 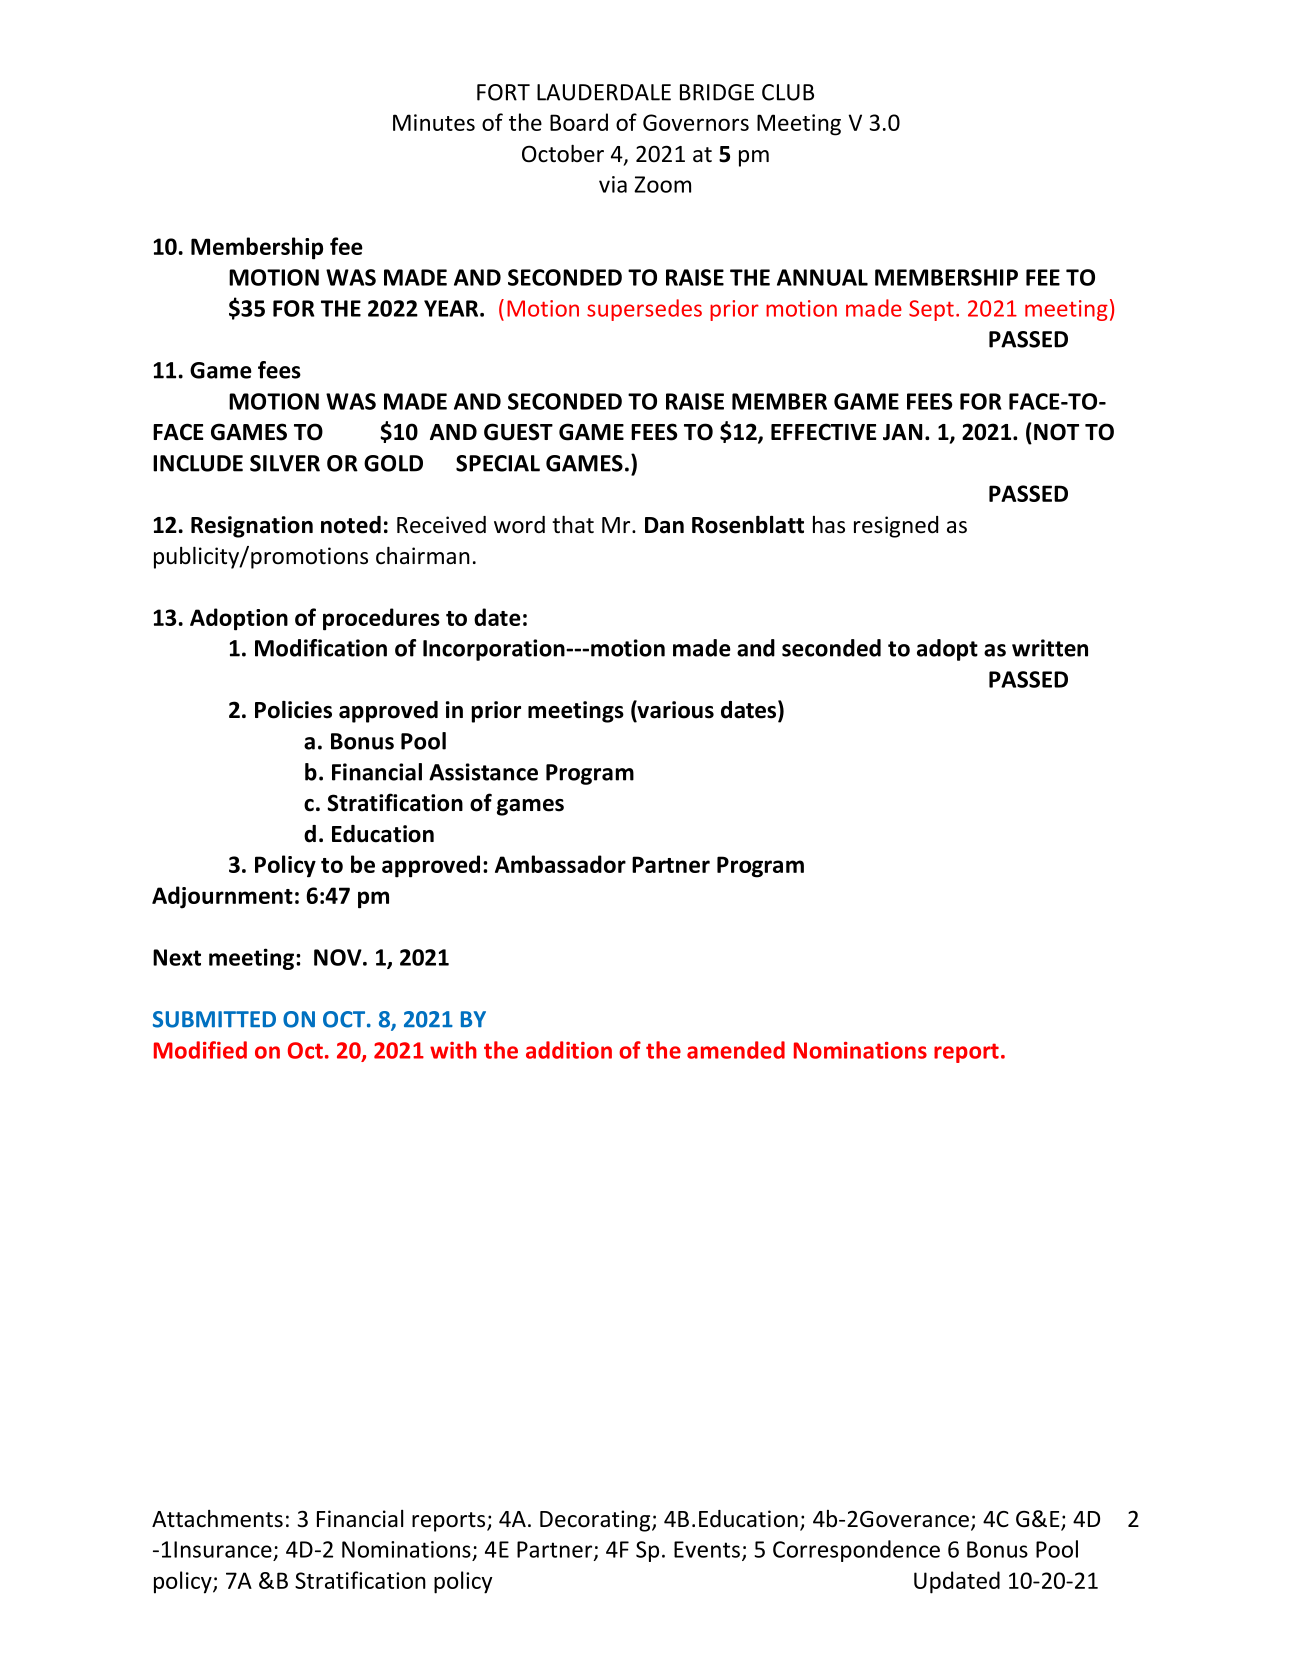 What do you see at coordinates (902, 432) in the image?
I see `JAN` at bounding box center [902, 432].
